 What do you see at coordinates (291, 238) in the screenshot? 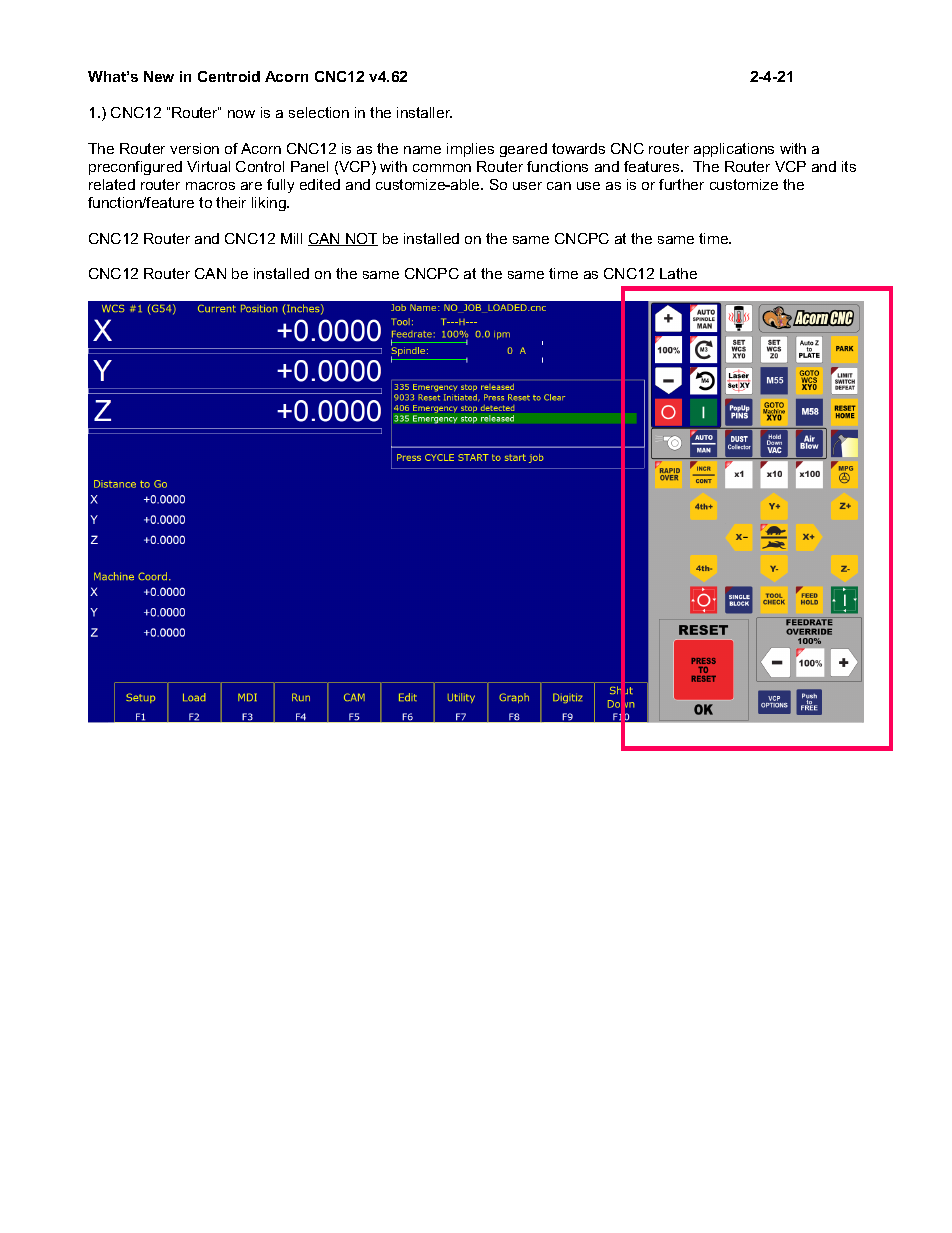
I see `Mill` at bounding box center [291, 238].
